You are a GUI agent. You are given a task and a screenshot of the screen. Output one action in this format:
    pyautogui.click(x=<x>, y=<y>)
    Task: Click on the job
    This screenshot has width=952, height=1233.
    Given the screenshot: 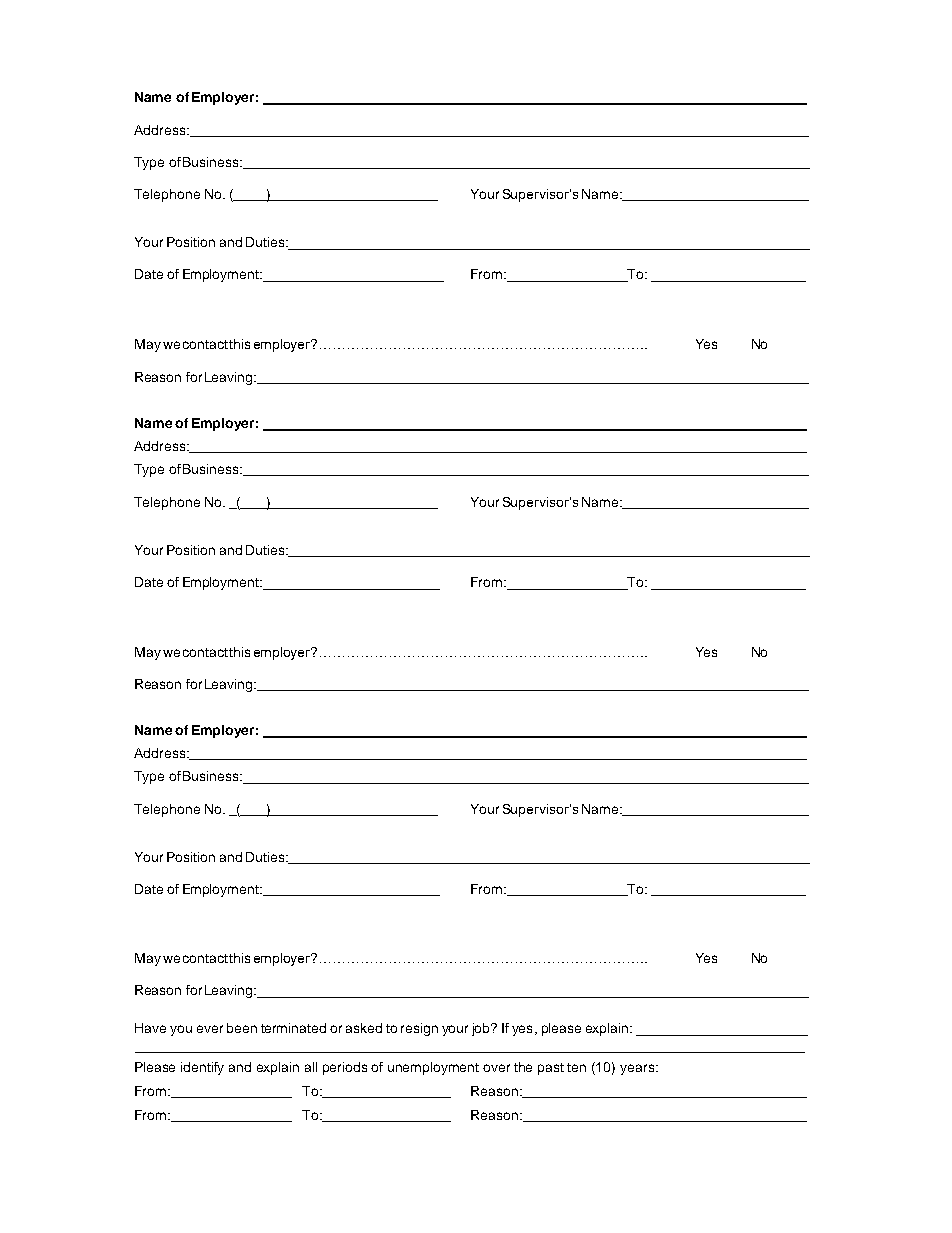 What is the action you would take?
    pyautogui.click(x=482, y=1029)
